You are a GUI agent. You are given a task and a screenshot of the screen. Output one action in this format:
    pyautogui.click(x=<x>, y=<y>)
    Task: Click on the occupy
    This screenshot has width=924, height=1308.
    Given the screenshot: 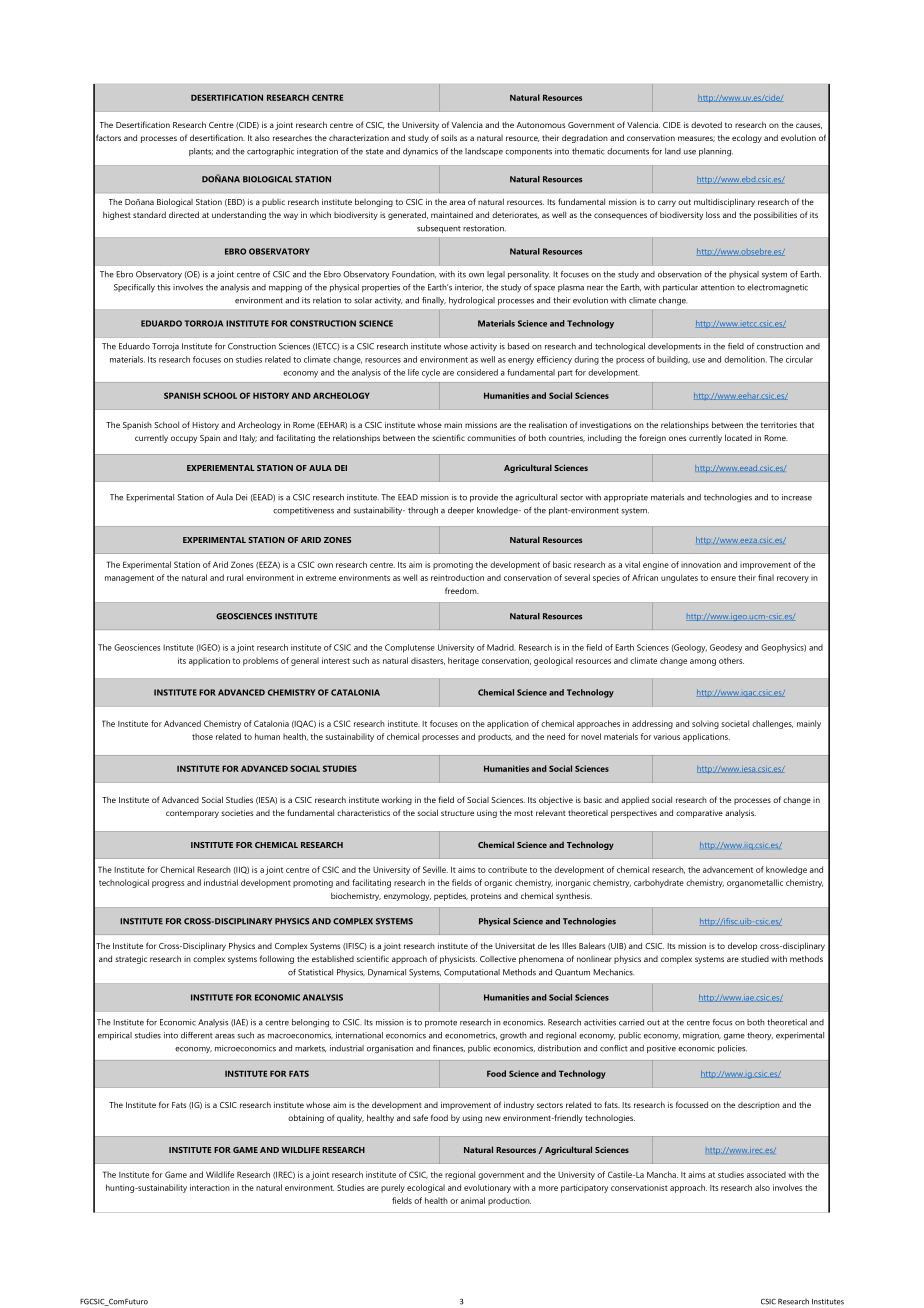 What is the action you would take?
    pyautogui.click(x=184, y=439)
